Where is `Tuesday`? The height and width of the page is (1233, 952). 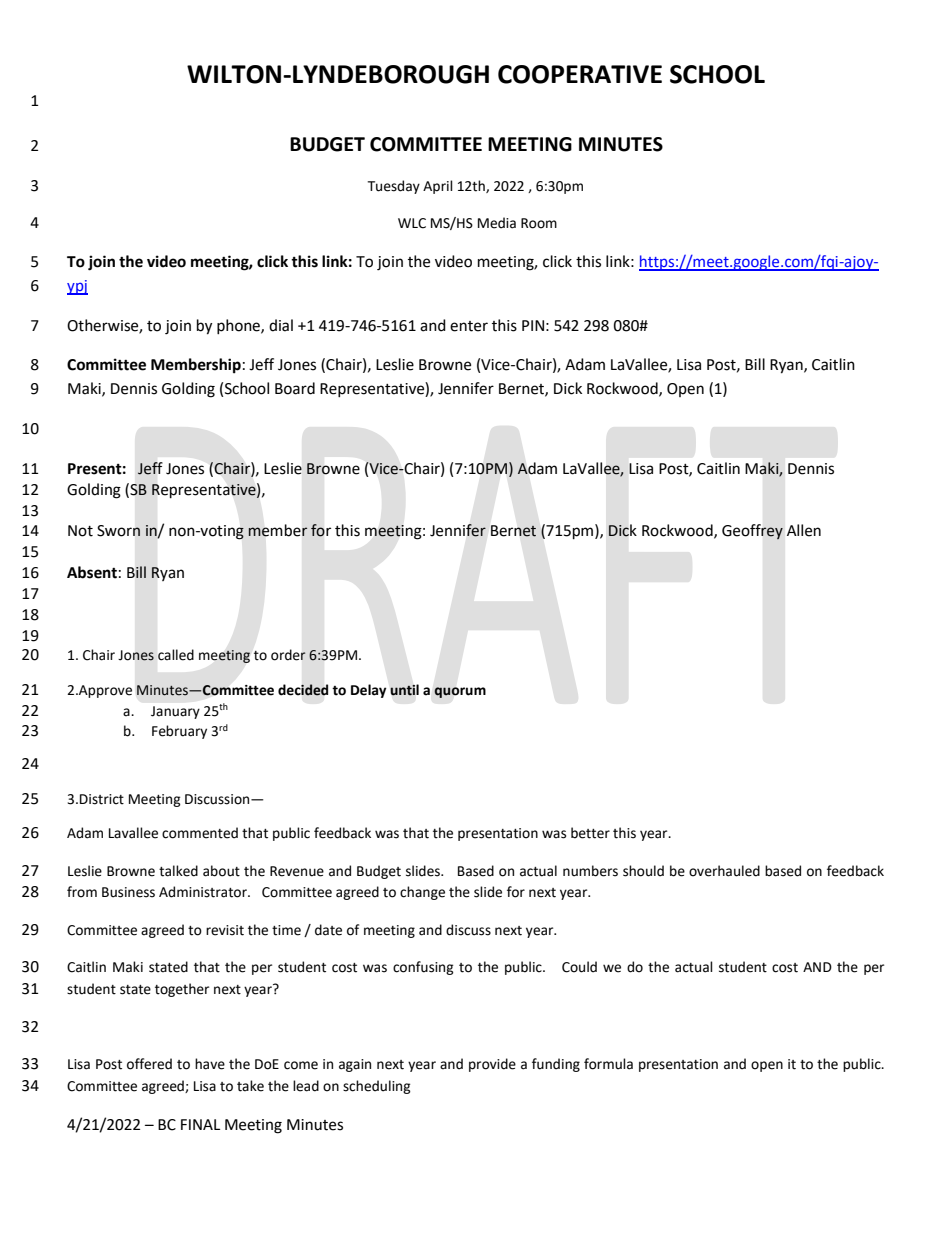
Tuesday is located at coordinates (393, 187).
